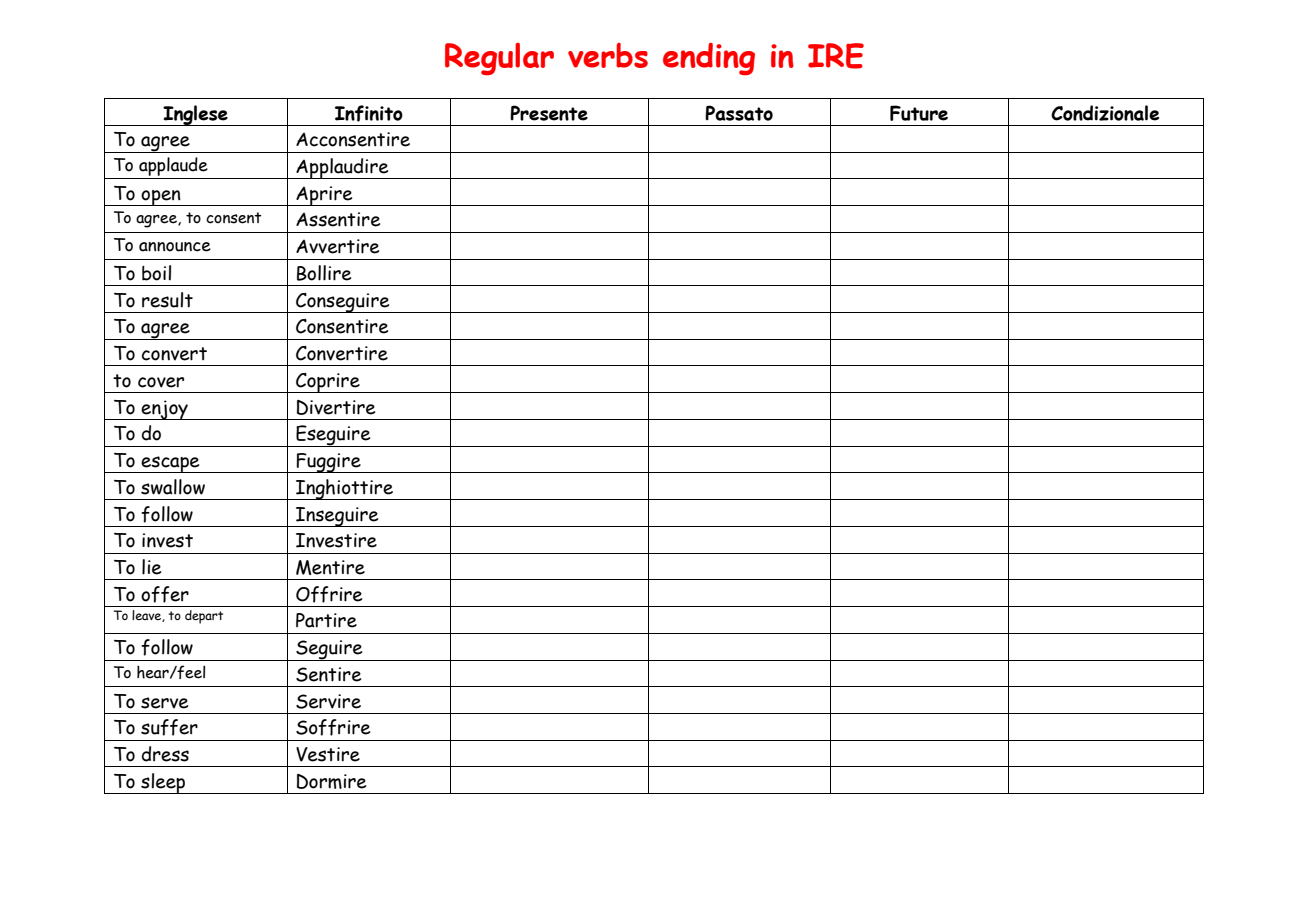 This screenshot has height=924, width=1308. Describe the element at coordinates (151, 567) in the screenshot. I see `lie` at that location.
